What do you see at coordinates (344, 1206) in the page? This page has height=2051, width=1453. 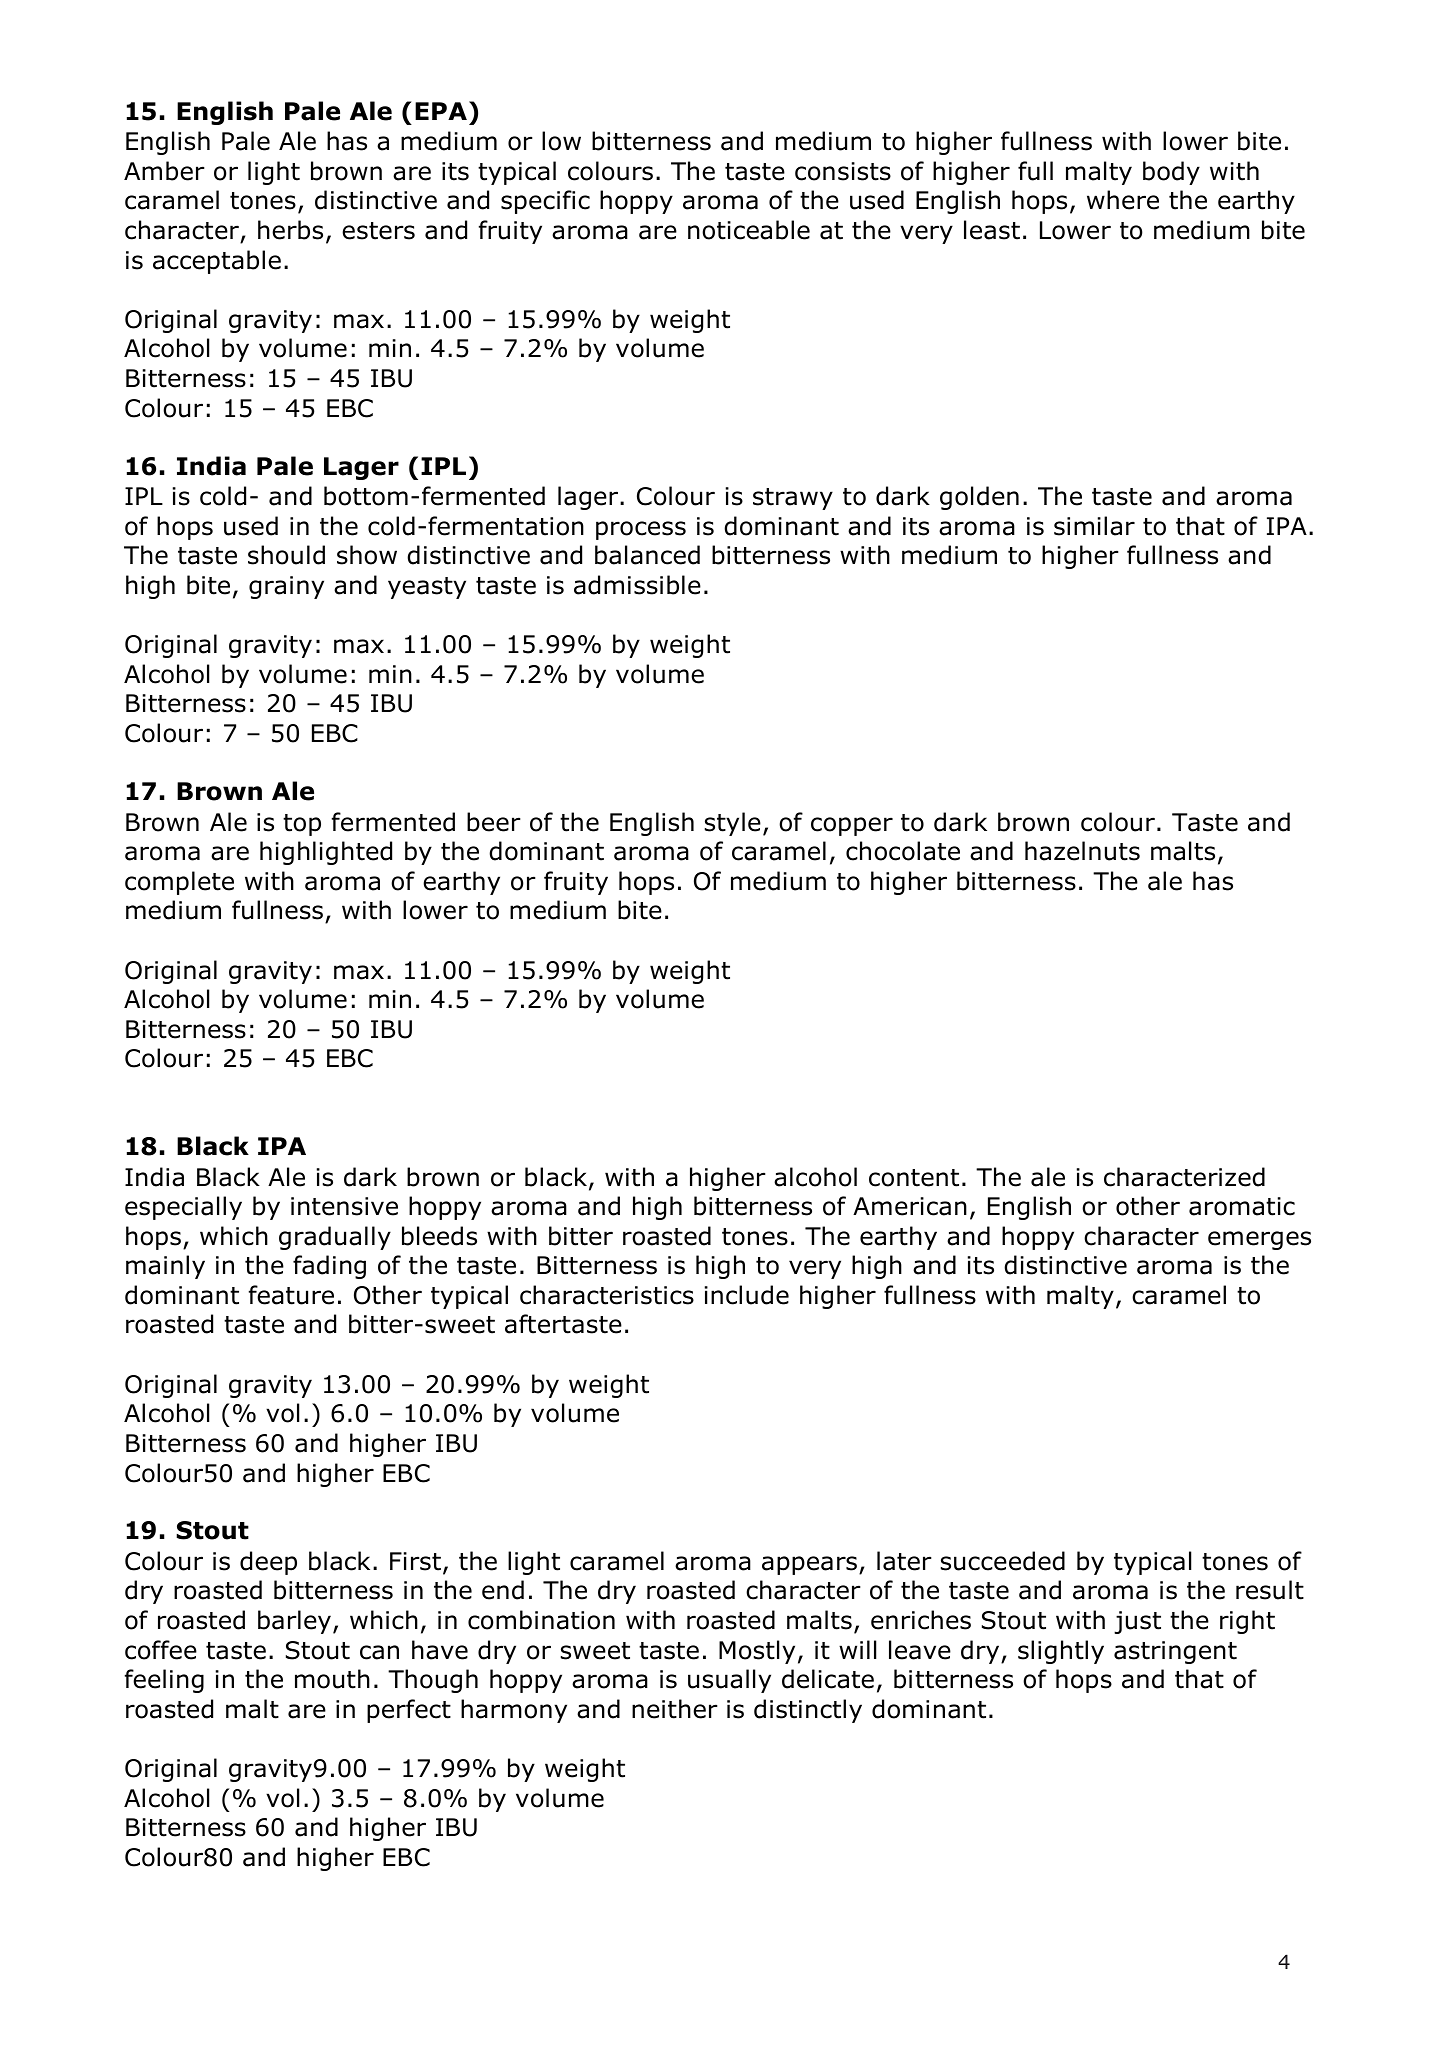 I see `intensive` at bounding box center [344, 1206].
